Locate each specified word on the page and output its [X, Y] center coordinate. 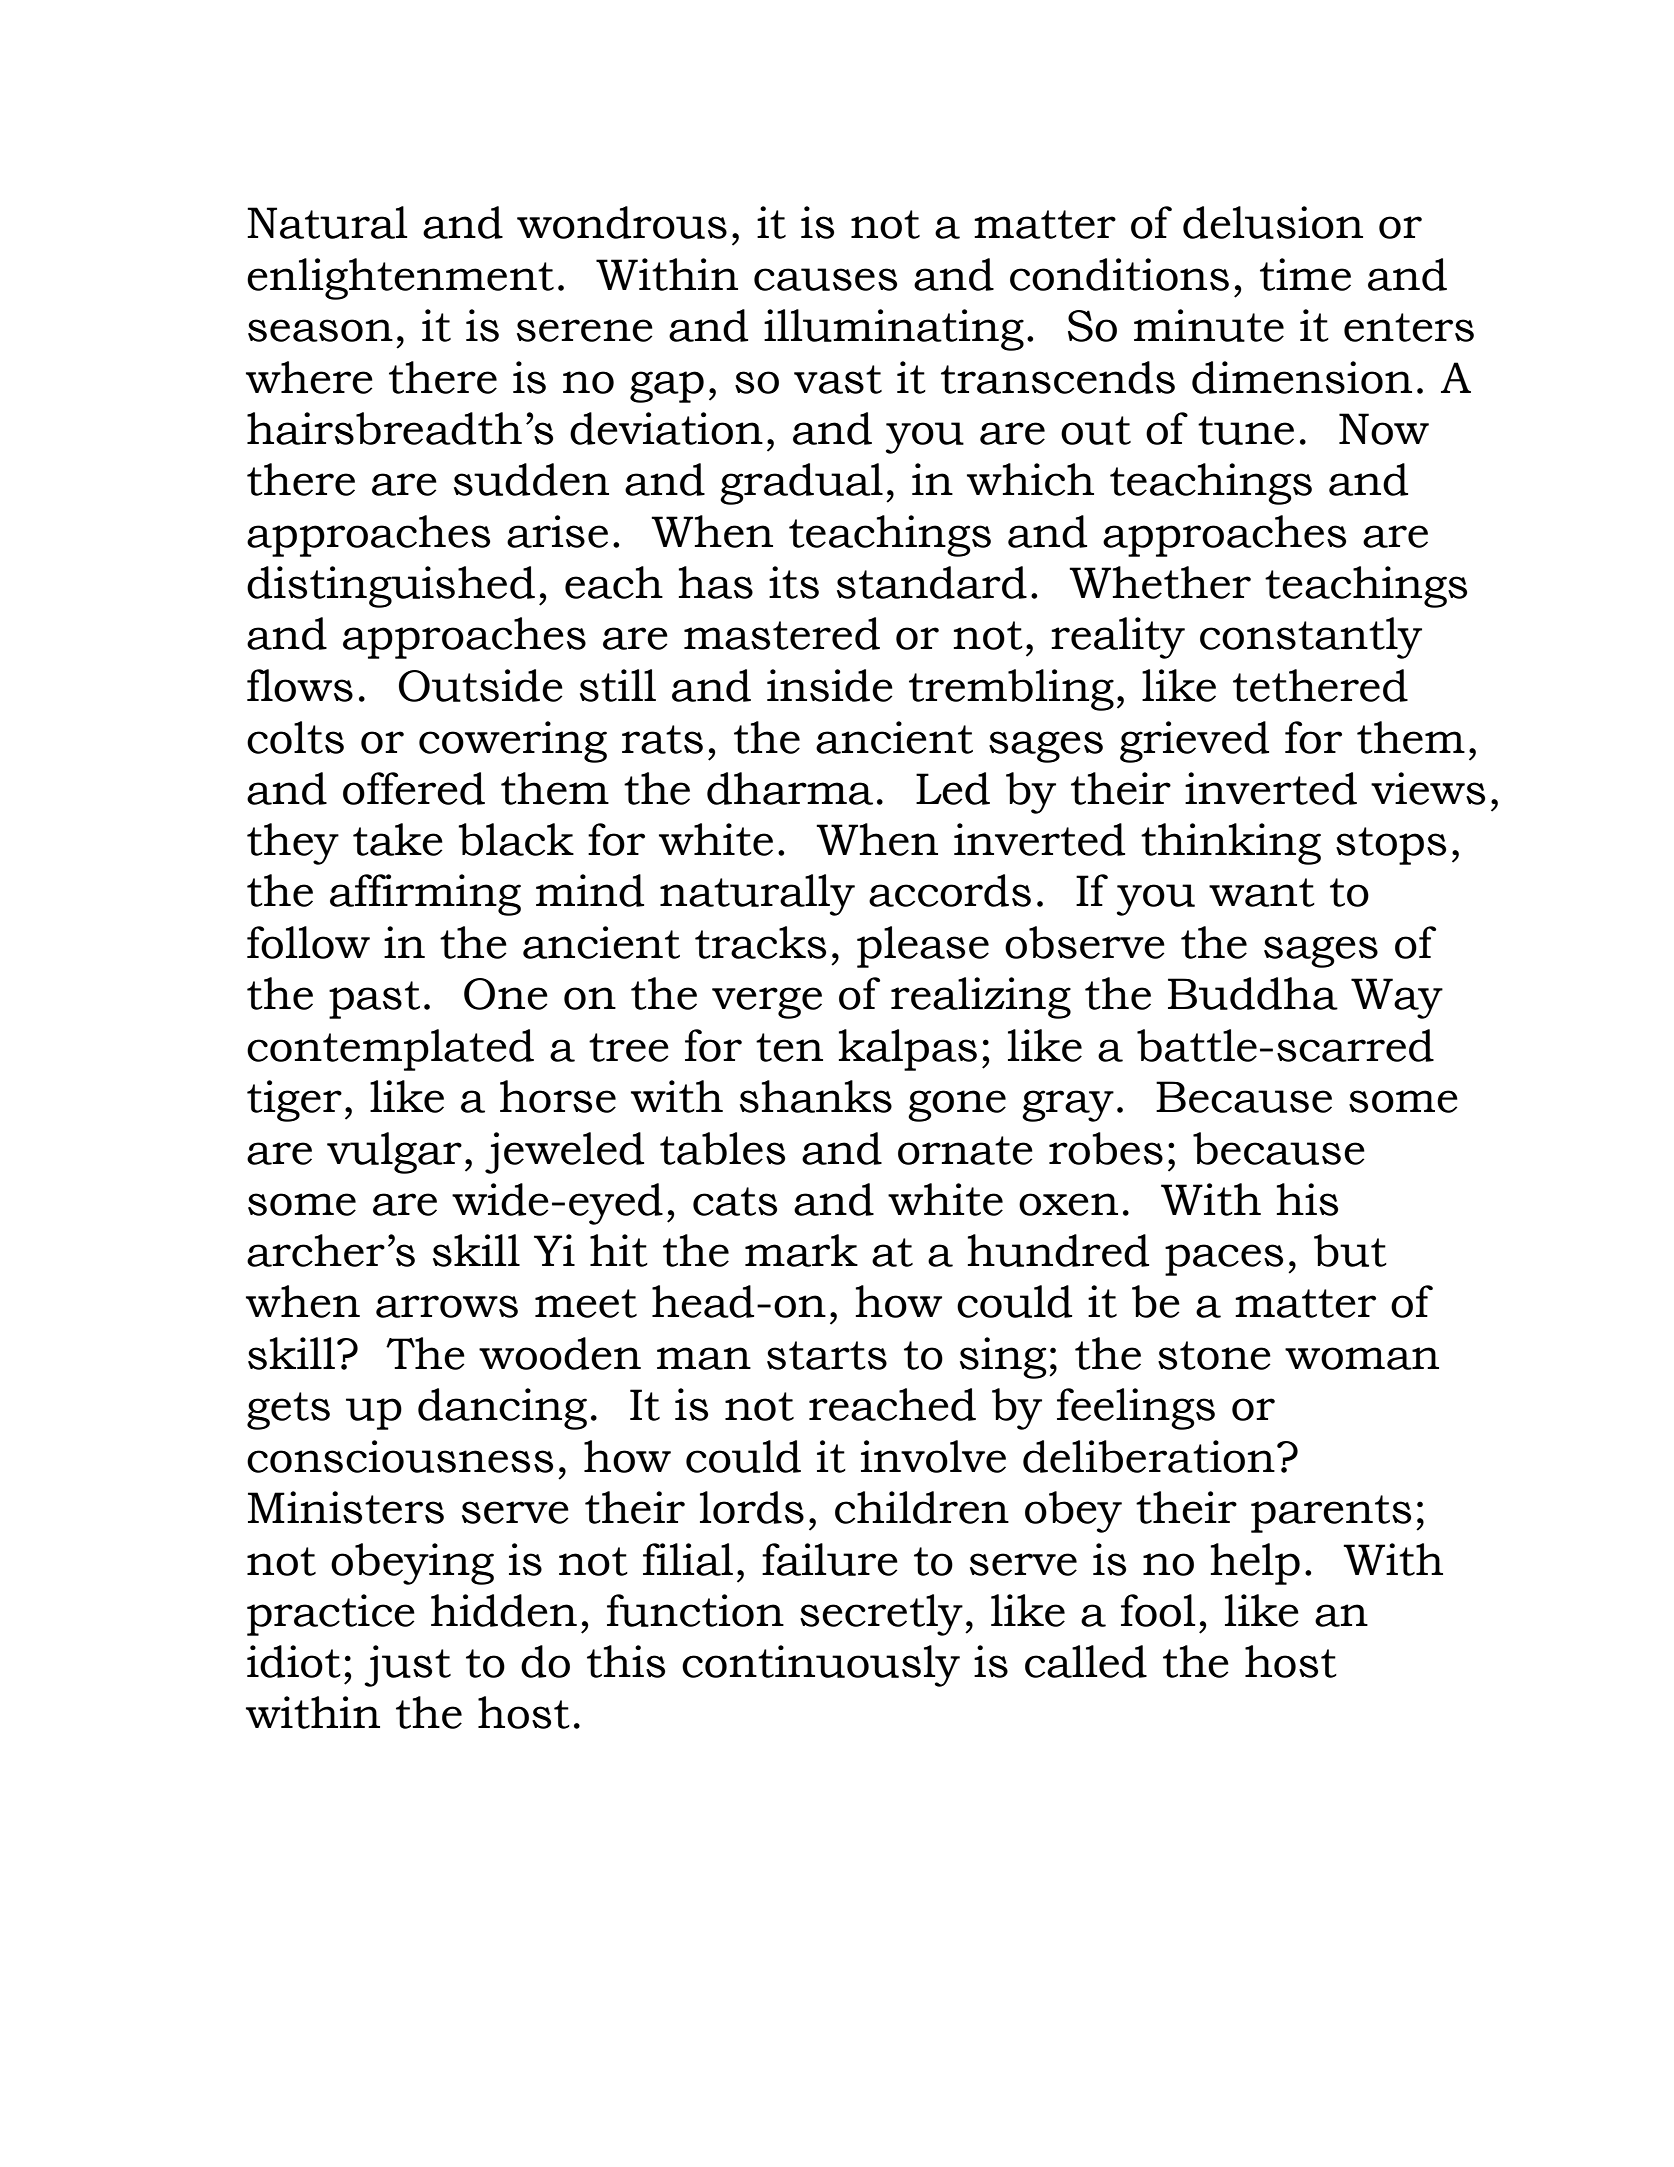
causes [825, 279]
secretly [881, 1615]
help [1255, 1564]
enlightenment [400, 279]
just [407, 1666]
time [1305, 274]
